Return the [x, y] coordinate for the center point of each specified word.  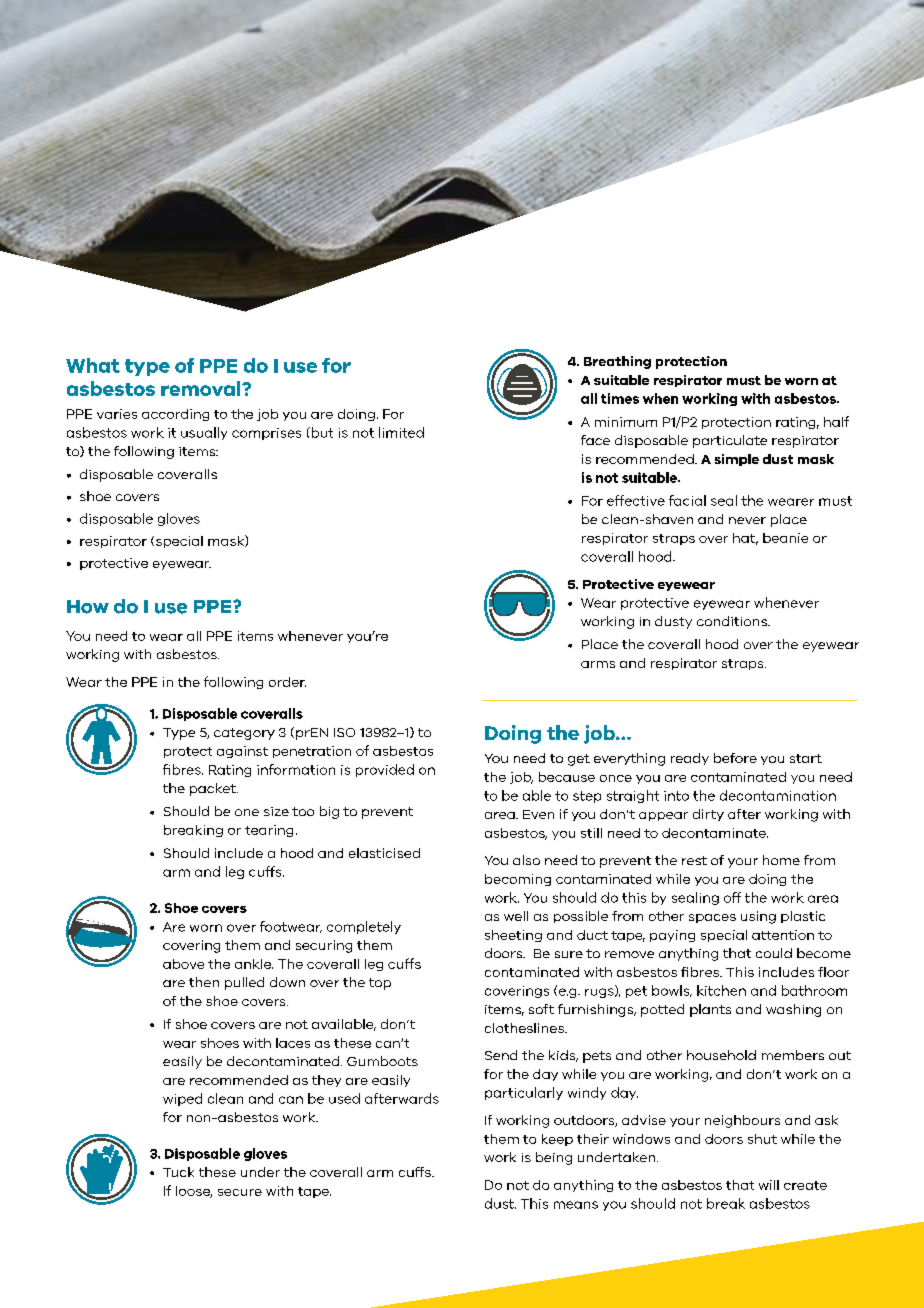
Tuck [178, 1172]
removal [202, 388]
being [554, 1158]
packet [214, 789]
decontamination [778, 795]
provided [385, 770]
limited [401, 432]
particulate [730, 441]
